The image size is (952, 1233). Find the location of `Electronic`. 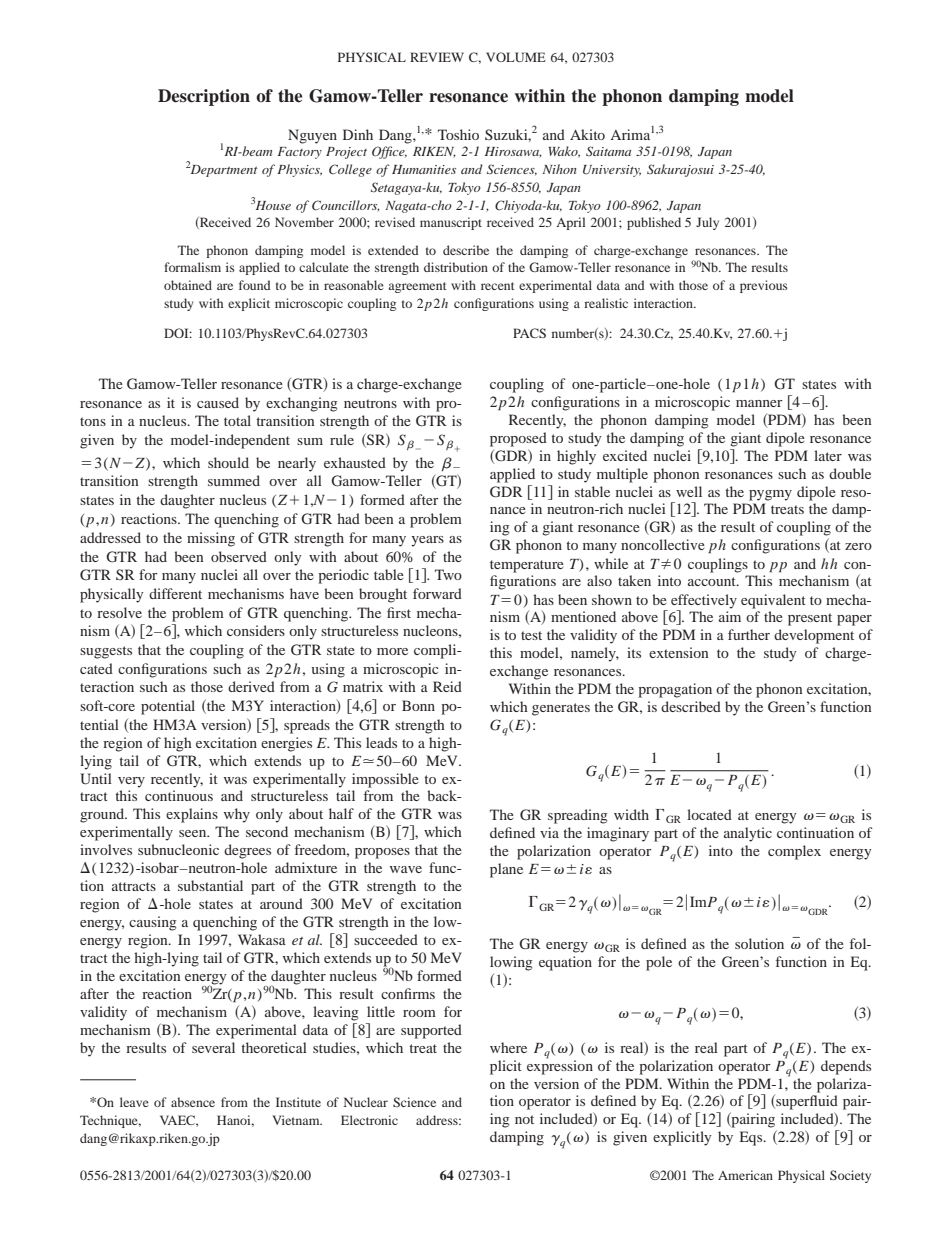

Electronic is located at coordinates (369, 1120).
